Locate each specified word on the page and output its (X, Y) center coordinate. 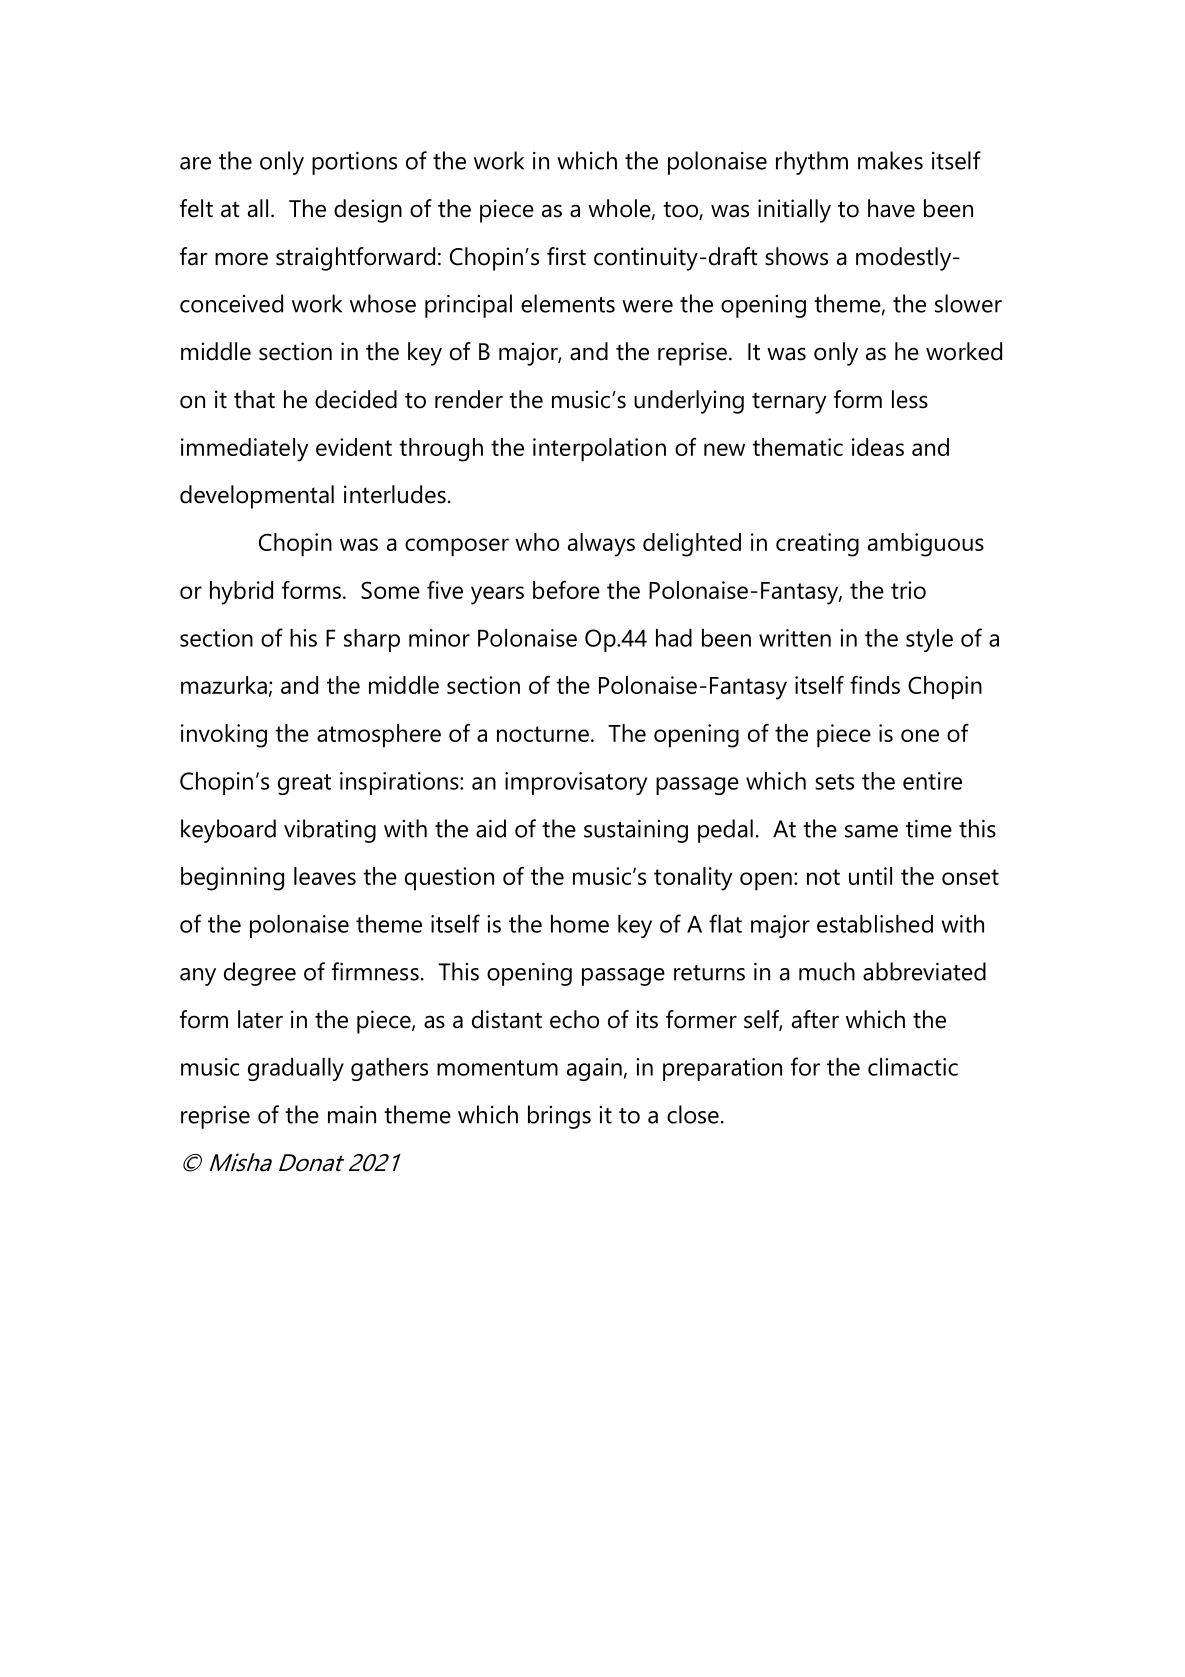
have (891, 208)
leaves (325, 876)
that (254, 399)
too (681, 210)
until (870, 876)
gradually (296, 1069)
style (929, 640)
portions (354, 163)
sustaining (636, 831)
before (566, 590)
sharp (372, 640)
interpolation (599, 450)
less (910, 399)
